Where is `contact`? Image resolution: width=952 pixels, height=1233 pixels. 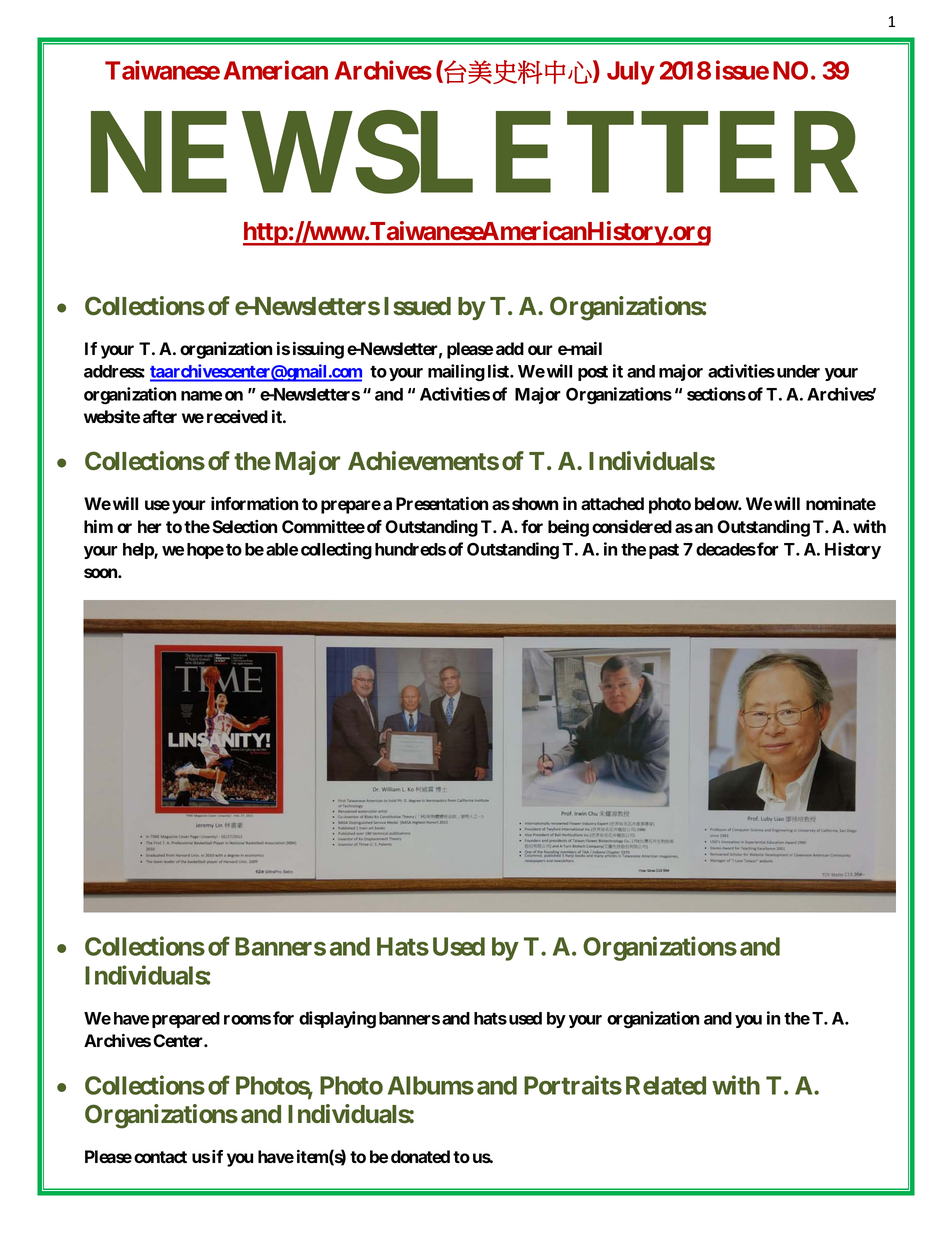
contact is located at coordinates (160, 1157).
